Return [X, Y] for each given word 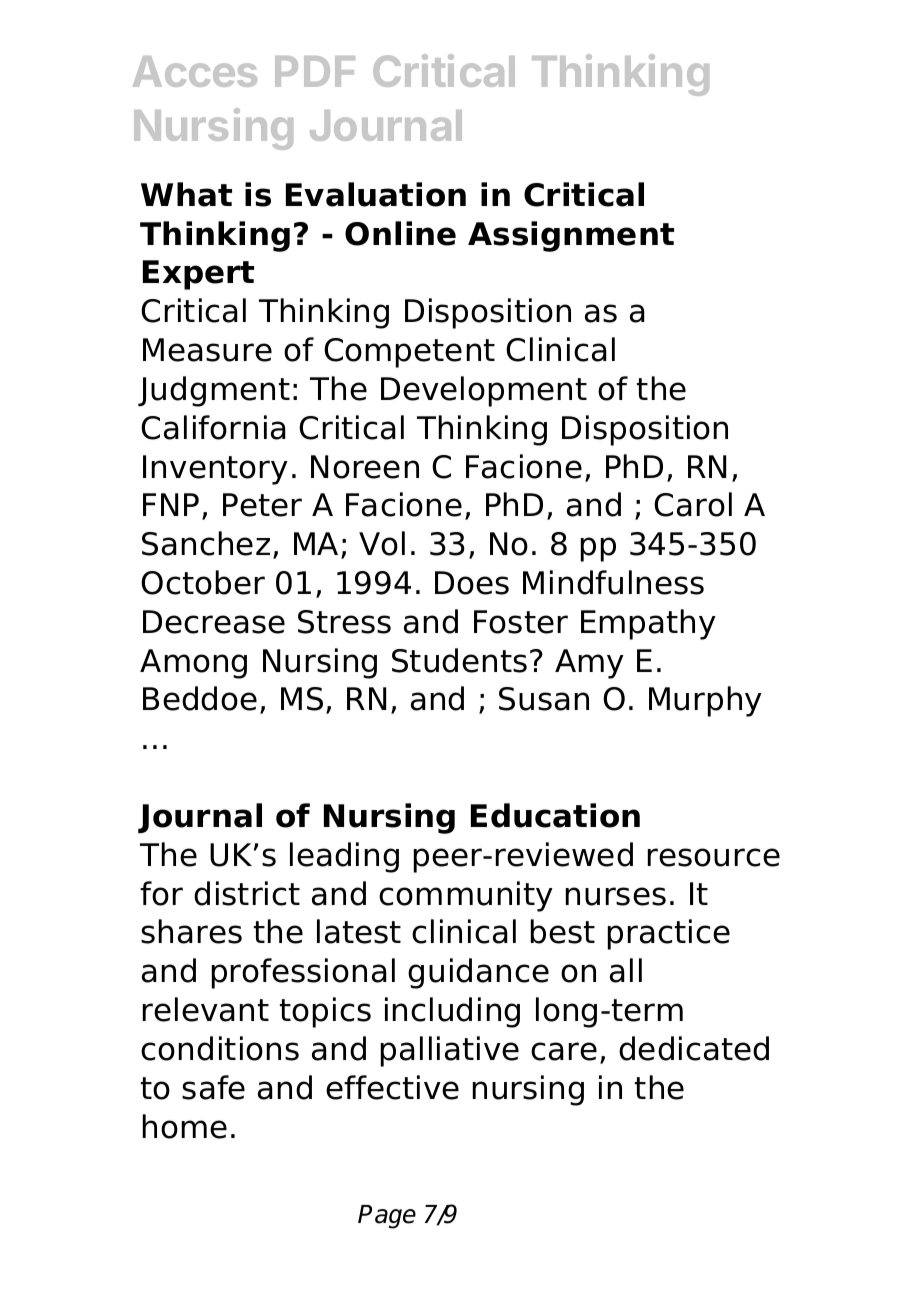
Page [387, 1217]
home [185, 1126]
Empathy [648, 624]
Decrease [214, 622]
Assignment [571, 236]
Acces [195, 71]
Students [459, 660]
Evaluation [376, 194]
